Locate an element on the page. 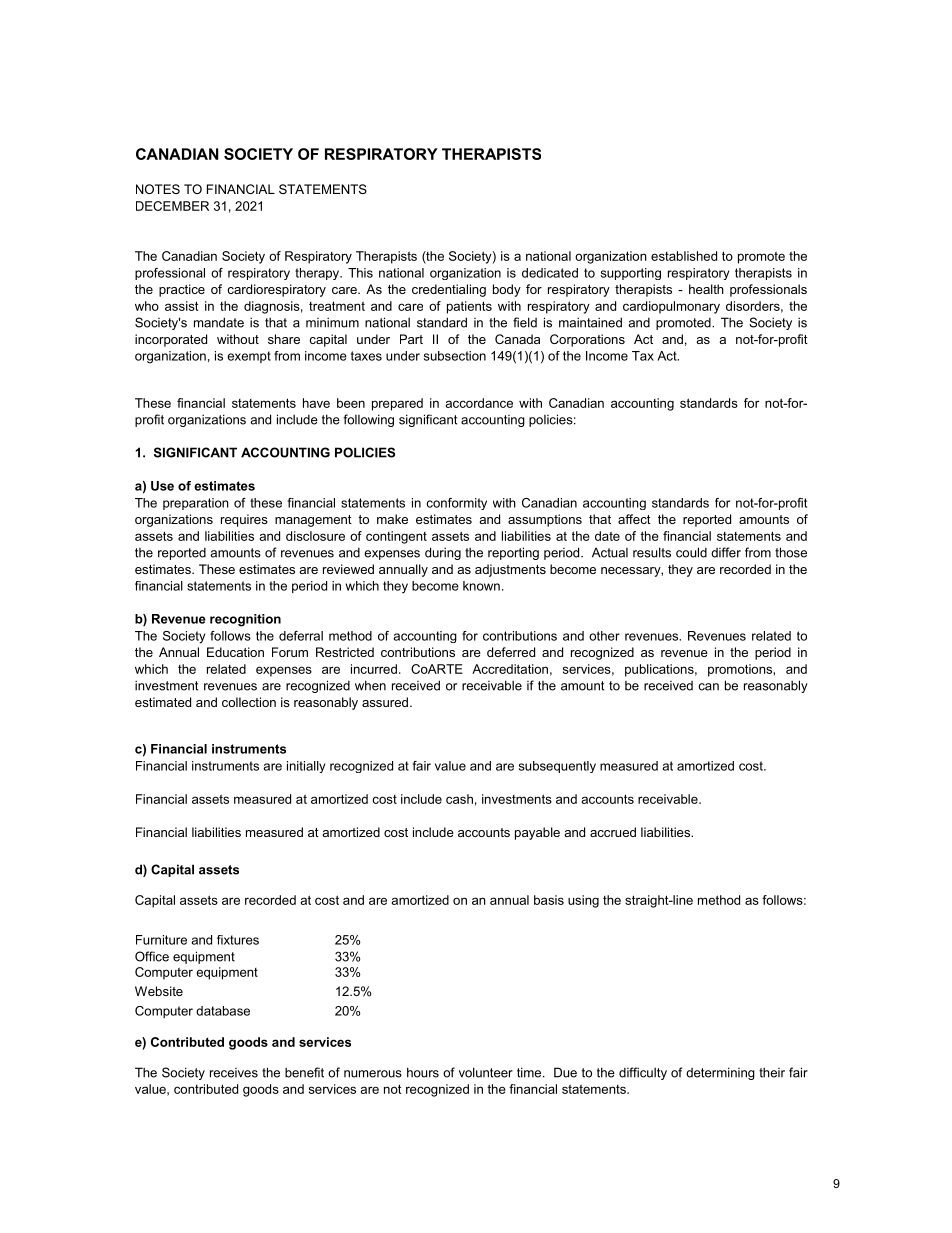  differ is located at coordinates (726, 552).
